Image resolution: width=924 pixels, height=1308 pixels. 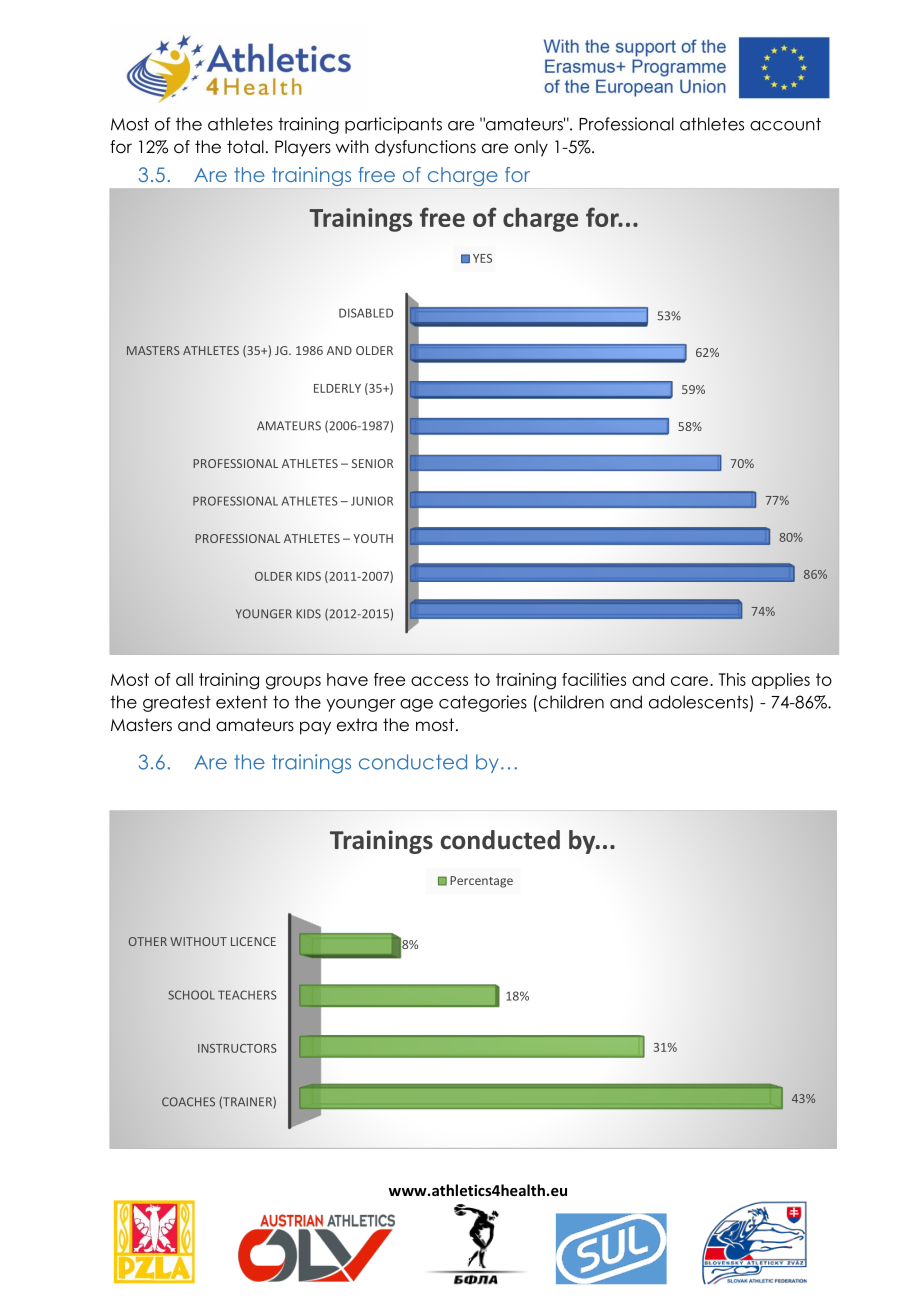 What do you see at coordinates (245, 147) in the screenshot?
I see `total` at bounding box center [245, 147].
